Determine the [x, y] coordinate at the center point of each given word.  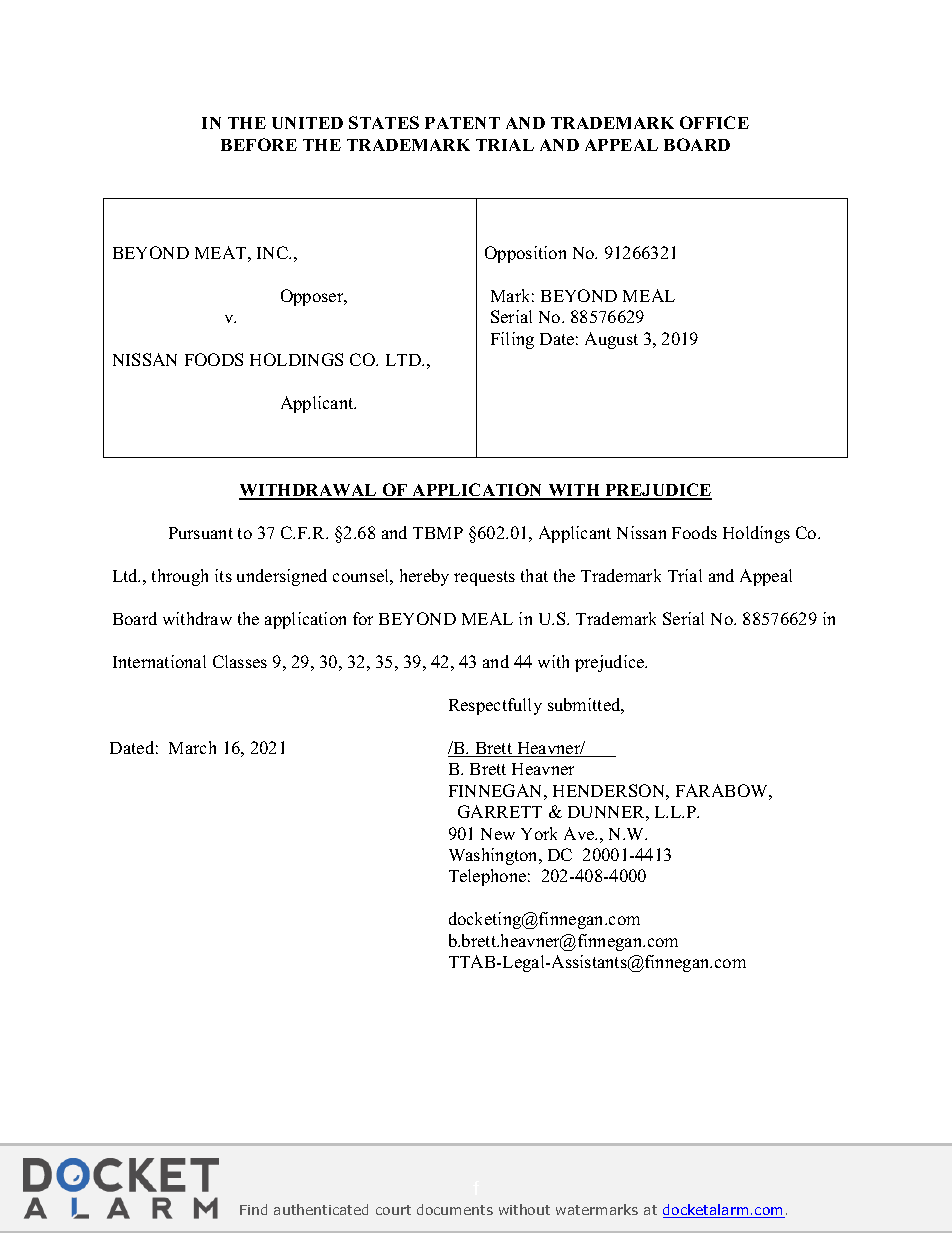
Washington [495, 856]
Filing [512, 340]
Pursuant [201, 533]
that [534, 575]
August [611, 340]
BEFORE [259, 144]
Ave [580, 833]
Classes [240, 661]
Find [253, 1209]
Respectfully [495, 706]
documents [455, 1209]
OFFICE [714, 122]
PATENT [462, 123]
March [192, 747]
